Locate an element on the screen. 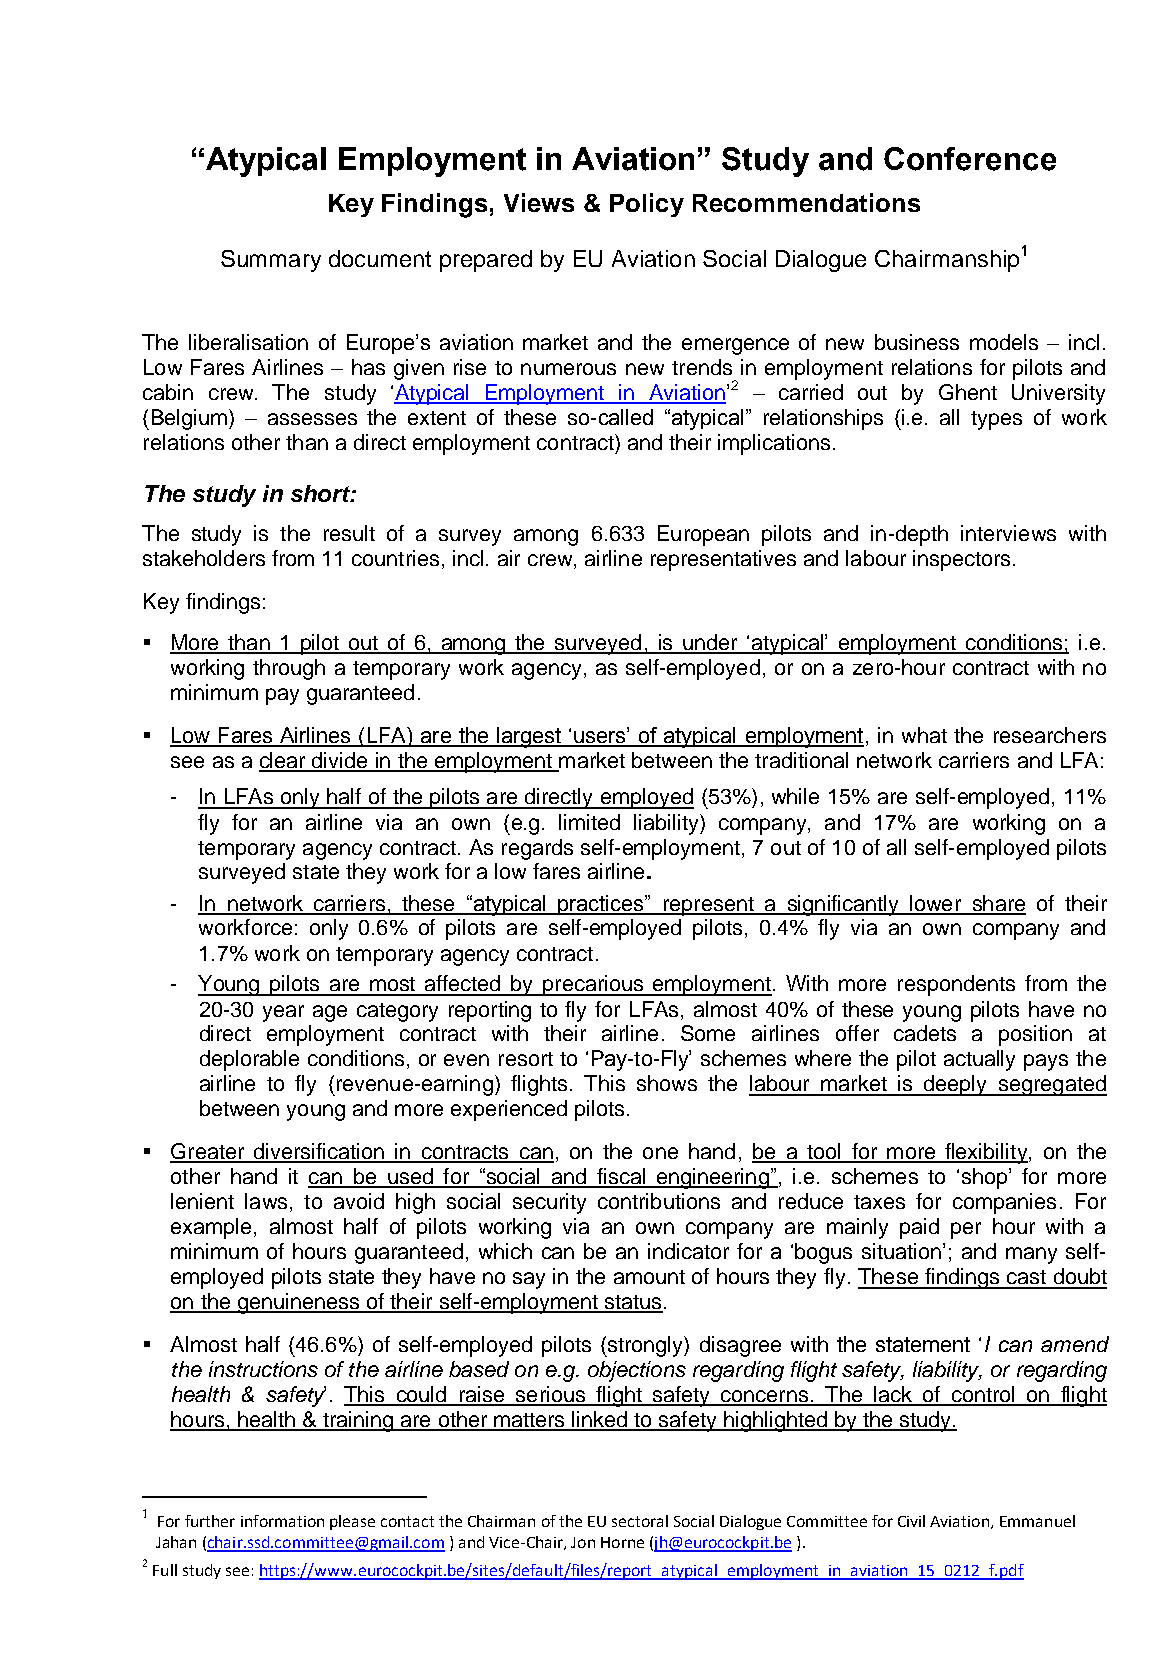 The height and width of the screenshot is (1664, 1176). Conference is located at coordinates (970, 159).
